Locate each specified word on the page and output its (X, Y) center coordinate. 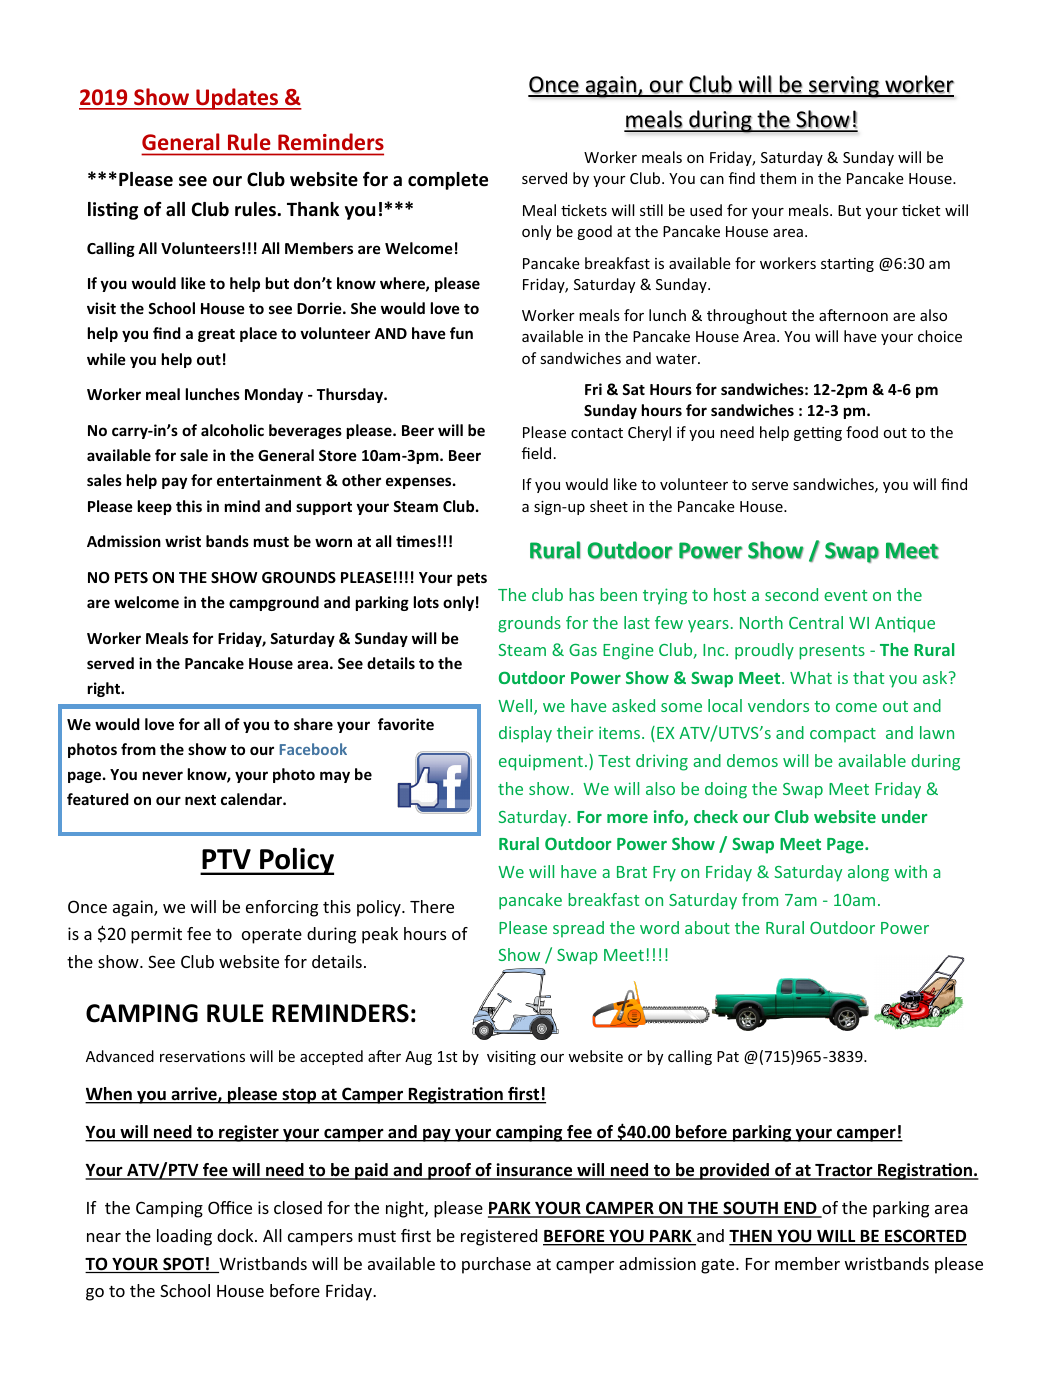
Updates (237, 99)
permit (156, 935)
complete (448, 181)
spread (578, 929)
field (536, 453)
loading (184, 1237)
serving (844, 87)
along (868, 873)
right (105, 689)
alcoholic (232, 430)
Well (516, 707)
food (862, 432)
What (811, 677)
